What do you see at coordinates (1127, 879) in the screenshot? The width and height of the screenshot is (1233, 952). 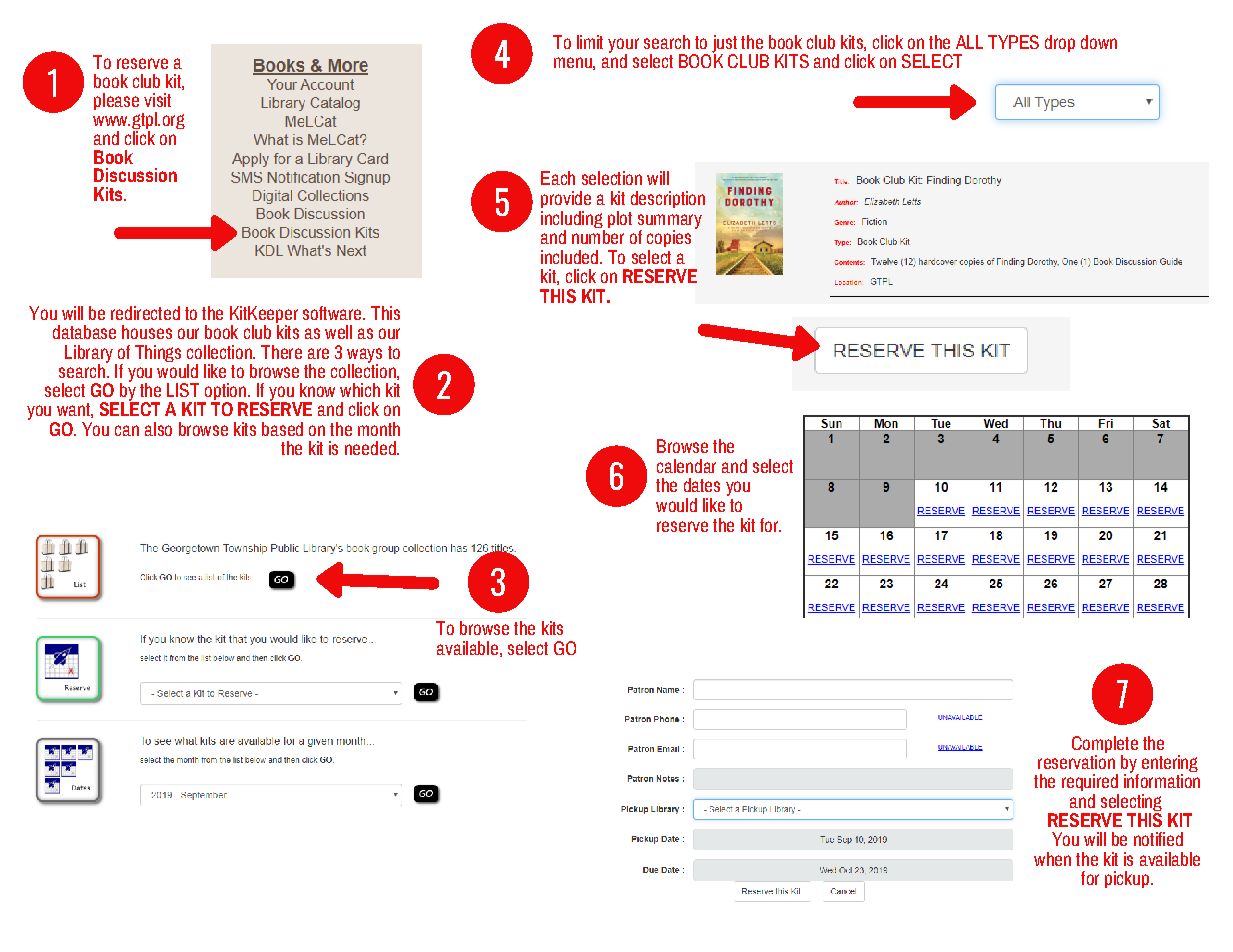 I see `pickup` at bounding box center [1127, 879].
